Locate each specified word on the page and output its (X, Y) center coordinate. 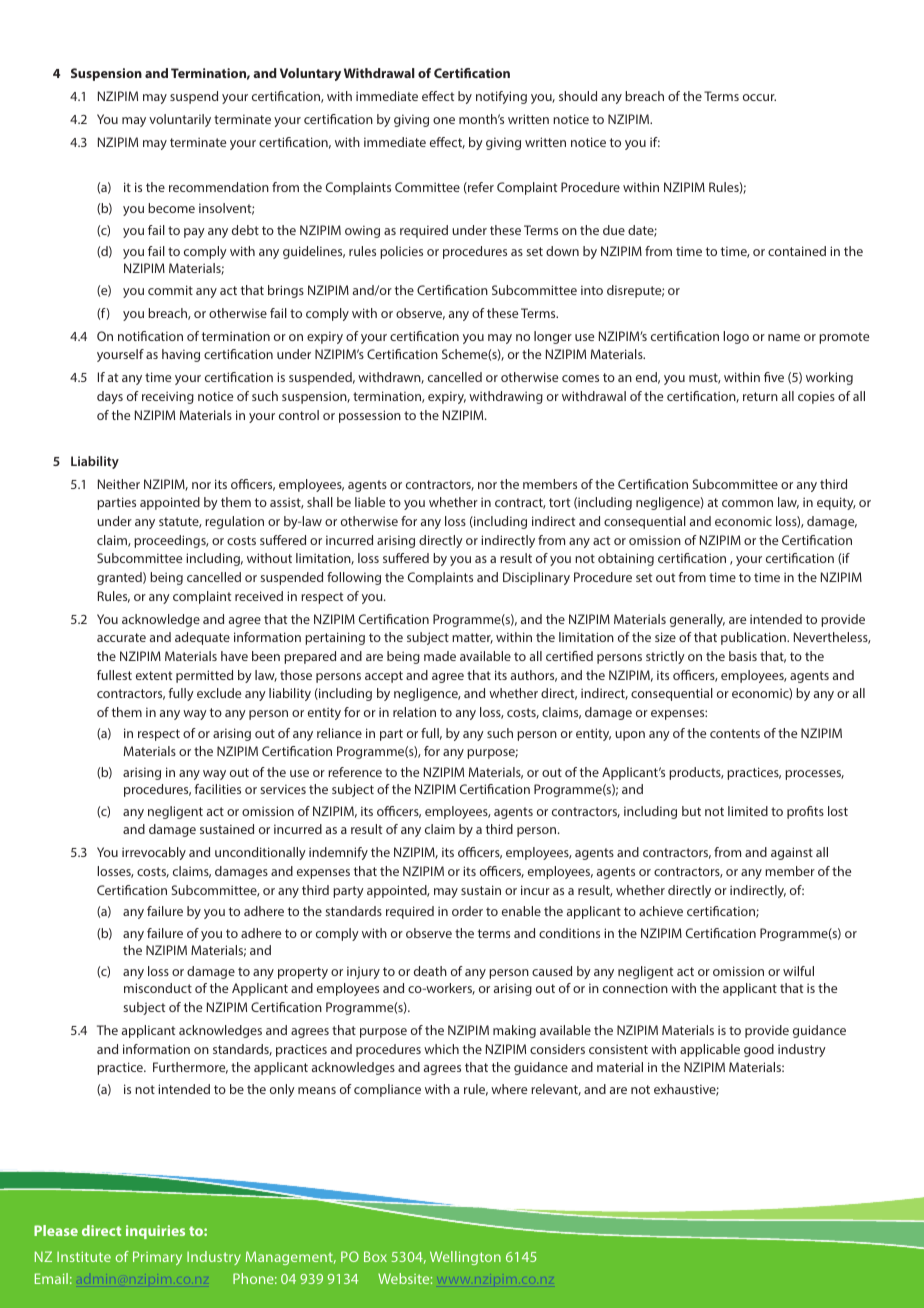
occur (759, 97)
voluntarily (180, 120)
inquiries (155, 1232)
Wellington (465, 1258)
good (759, 1050)
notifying (501, 97)
